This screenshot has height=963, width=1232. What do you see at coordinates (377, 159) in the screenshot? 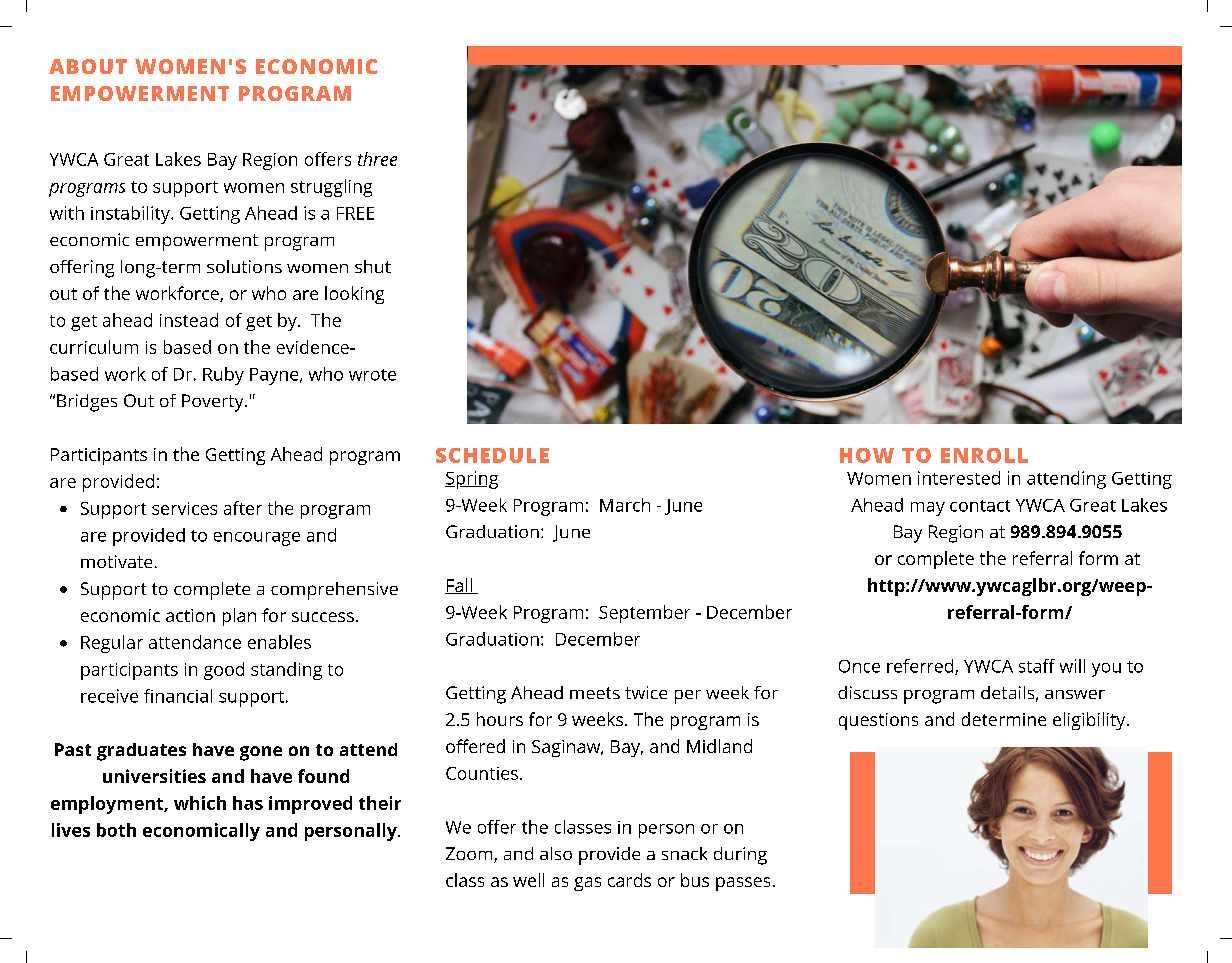
I see `three` at bounding box center [377, 159].
